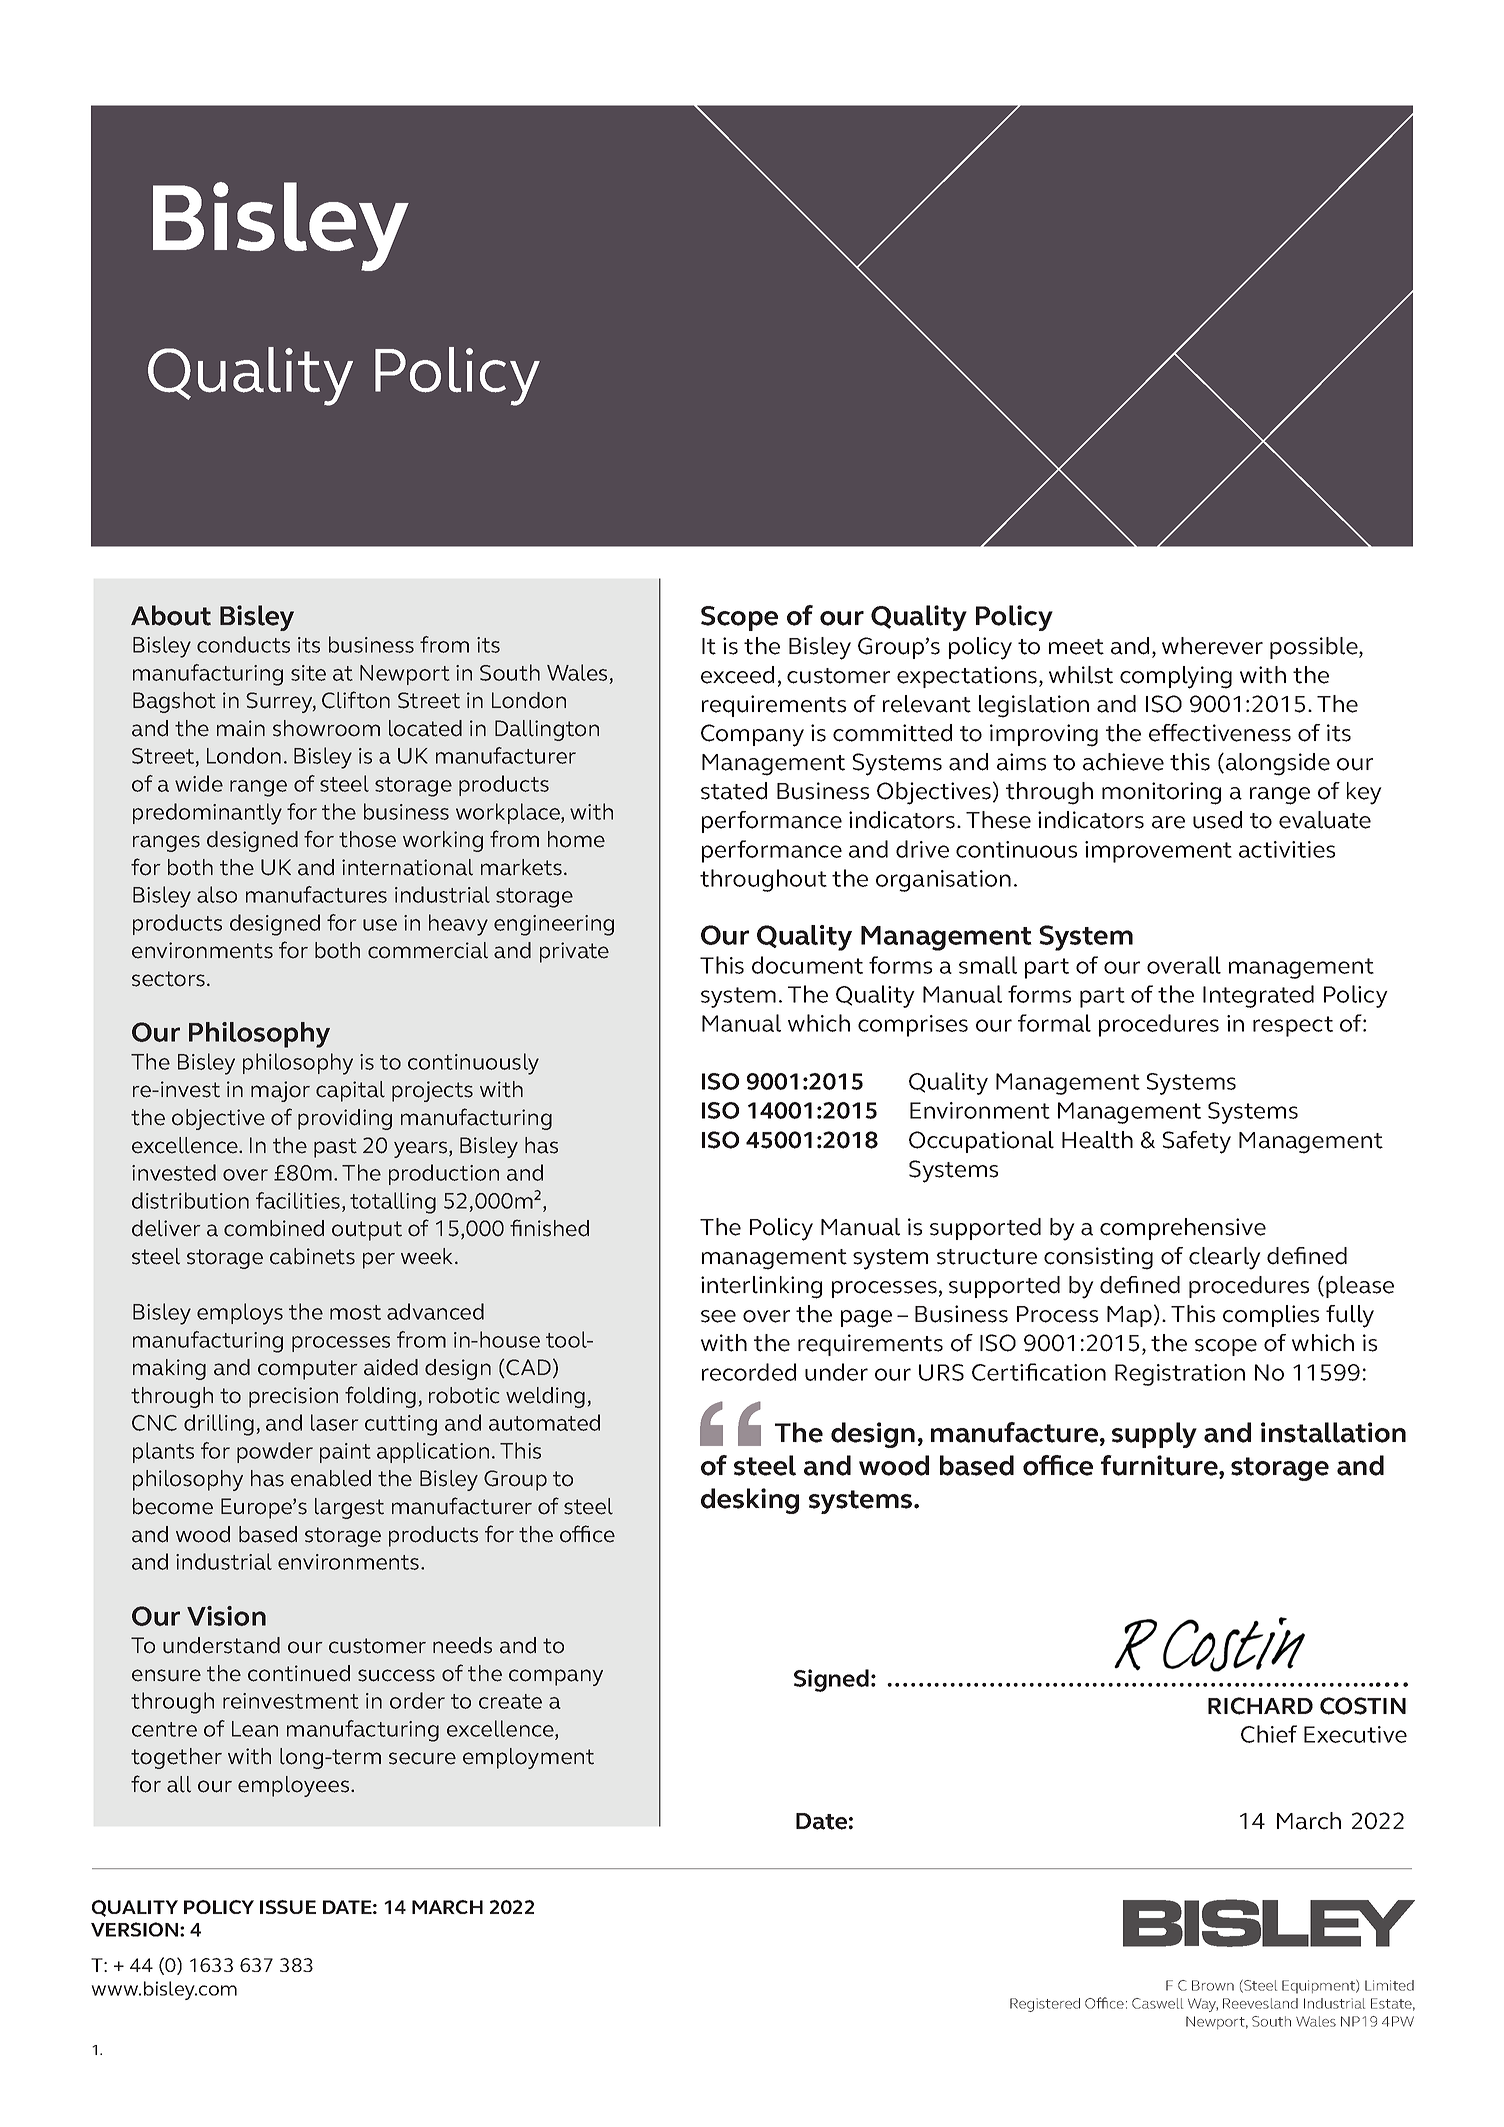  Describe the element at coordinates (355, 1312) in the document. I see `most` at that location.
